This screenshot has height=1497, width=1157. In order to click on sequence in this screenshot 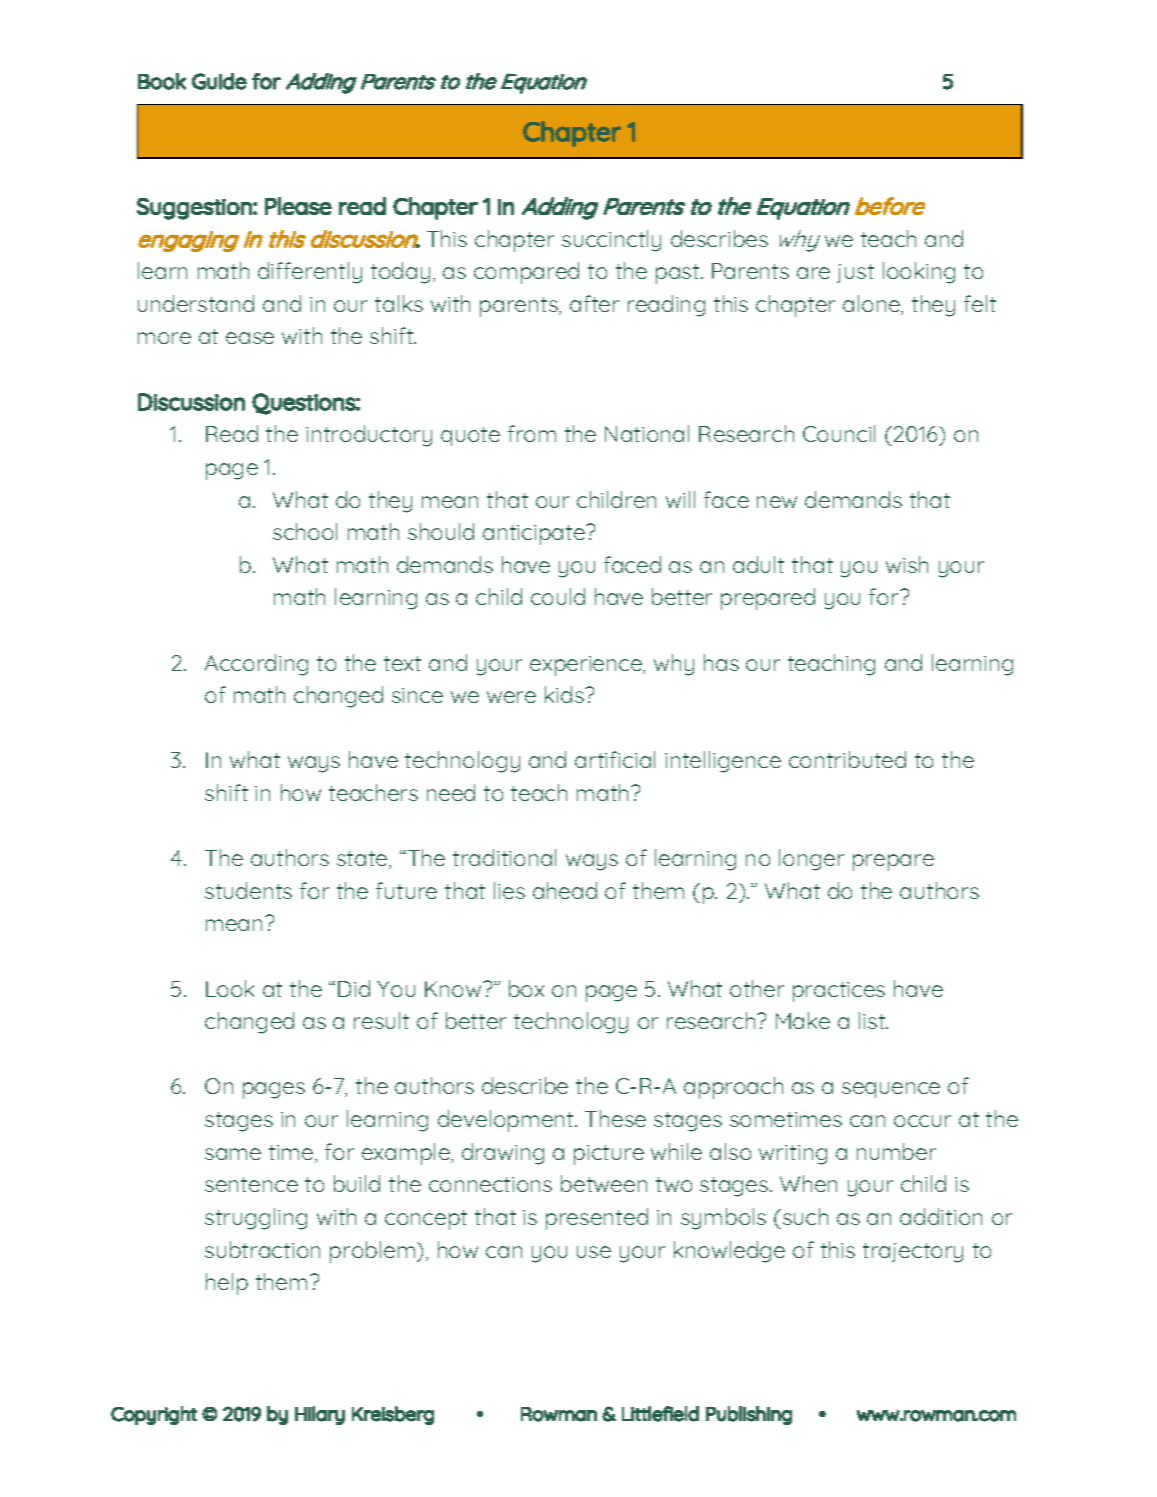, I will do `click(891, 1090)`.
